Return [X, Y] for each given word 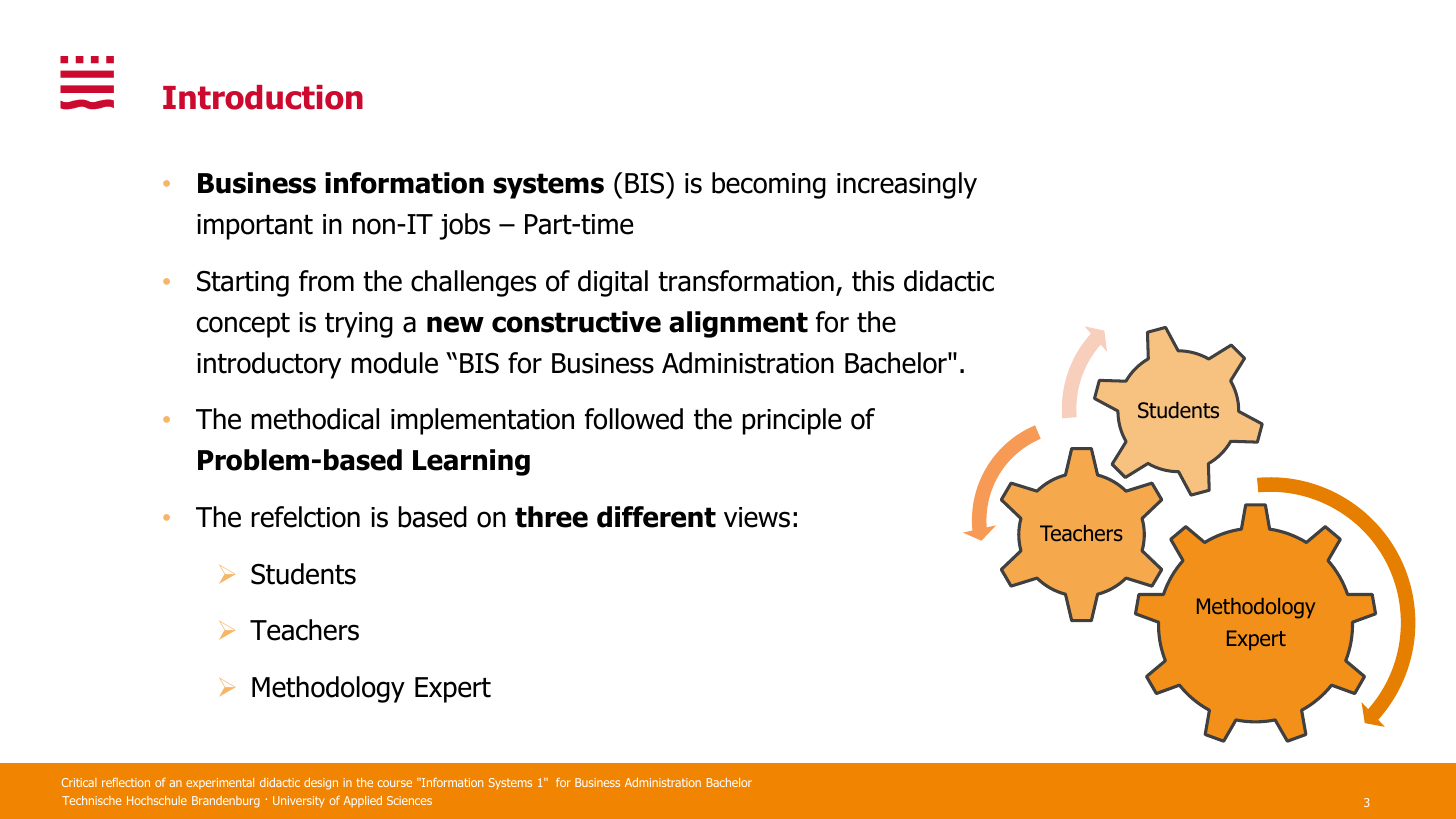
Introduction [263, 97]
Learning [471, 462]
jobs [464, 226]
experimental [220, 783]
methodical [315, 419]
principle [792, 421]
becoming [769, 185]
